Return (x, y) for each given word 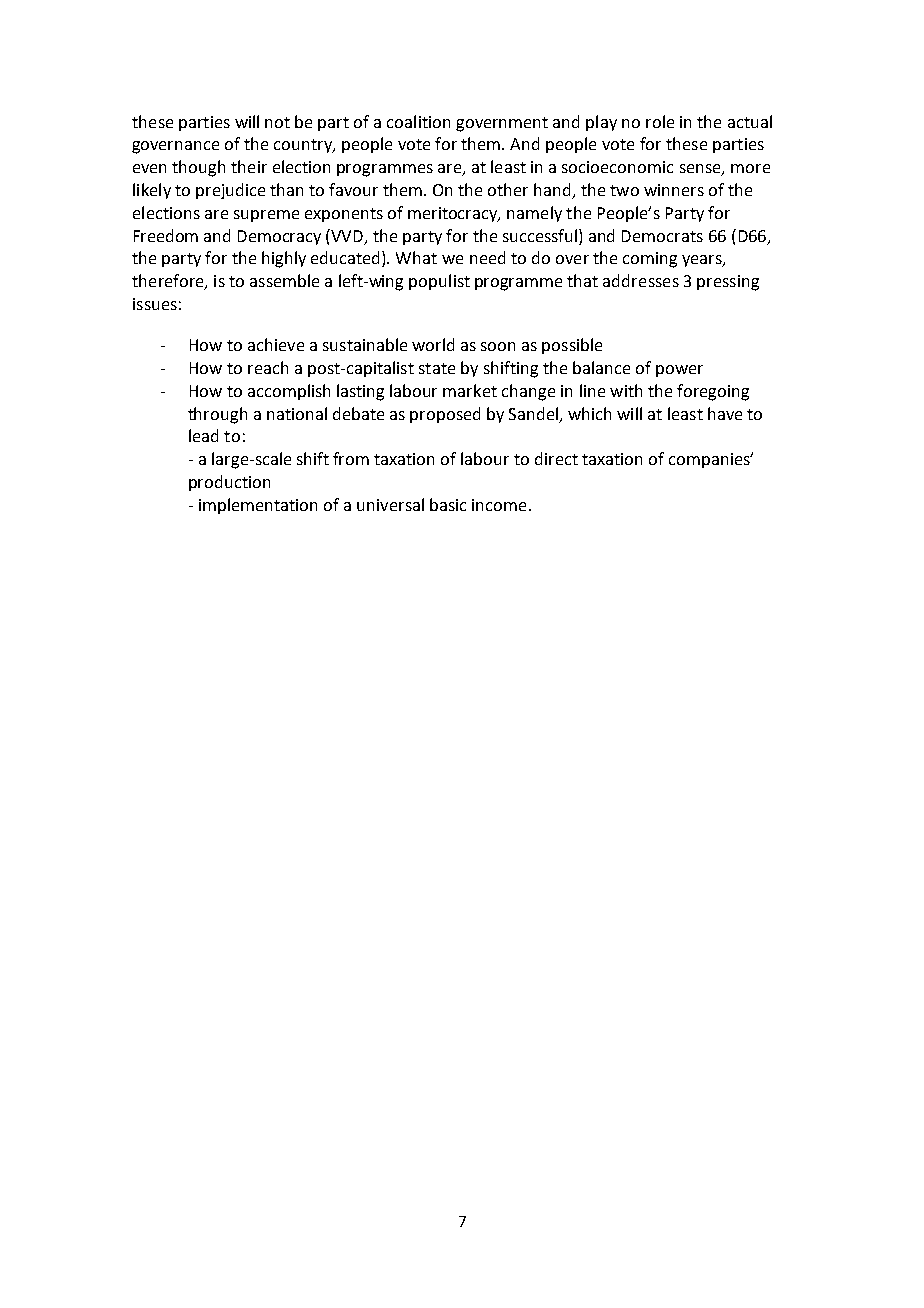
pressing (728, 283)
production (229, 483)
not (277, 122)
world (433, 344)
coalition (418, 121)
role (660, 121)
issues (155, 304)
